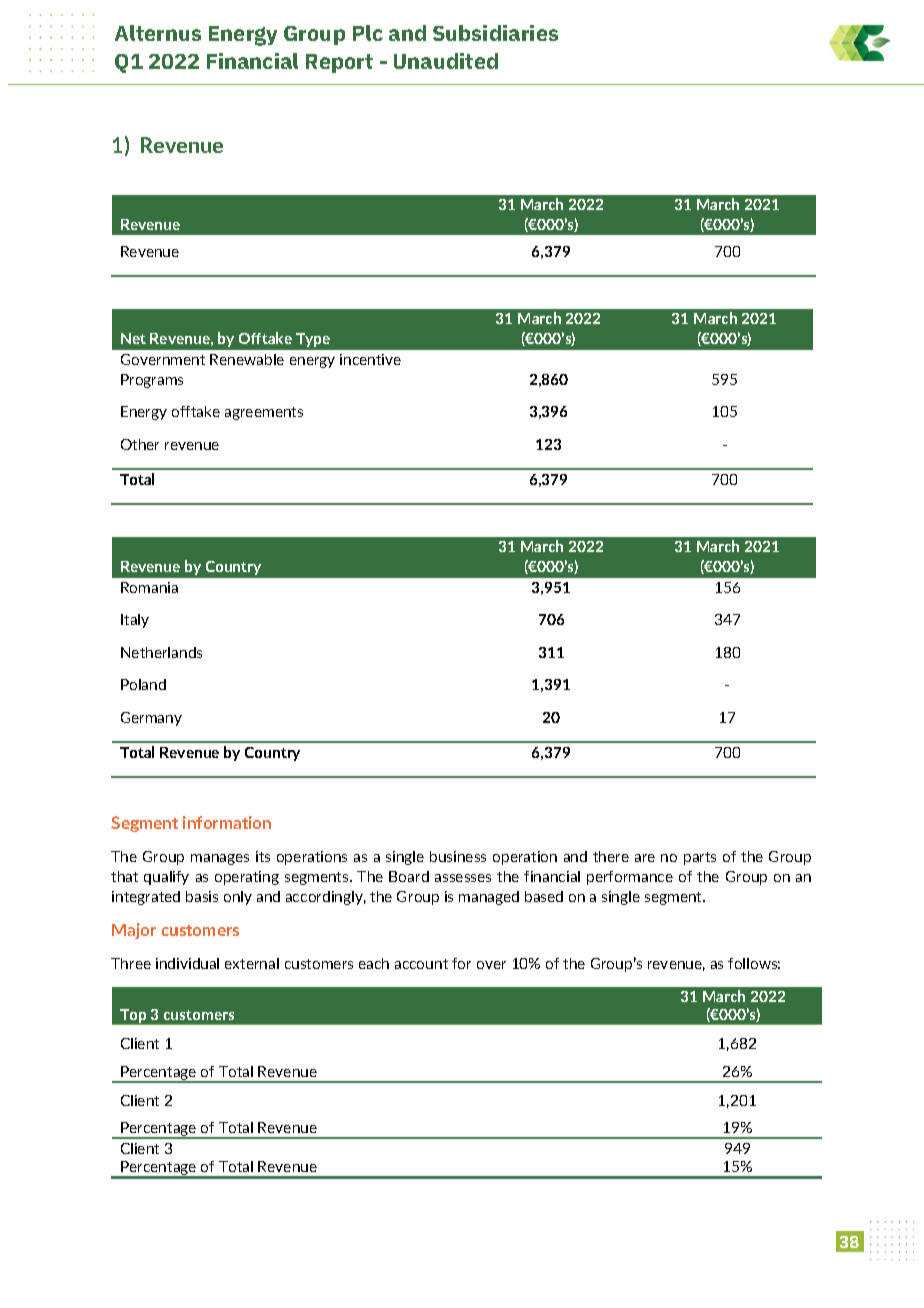 This page has width=924, height=1308. I want to click on Plc, so click(368, 33).
